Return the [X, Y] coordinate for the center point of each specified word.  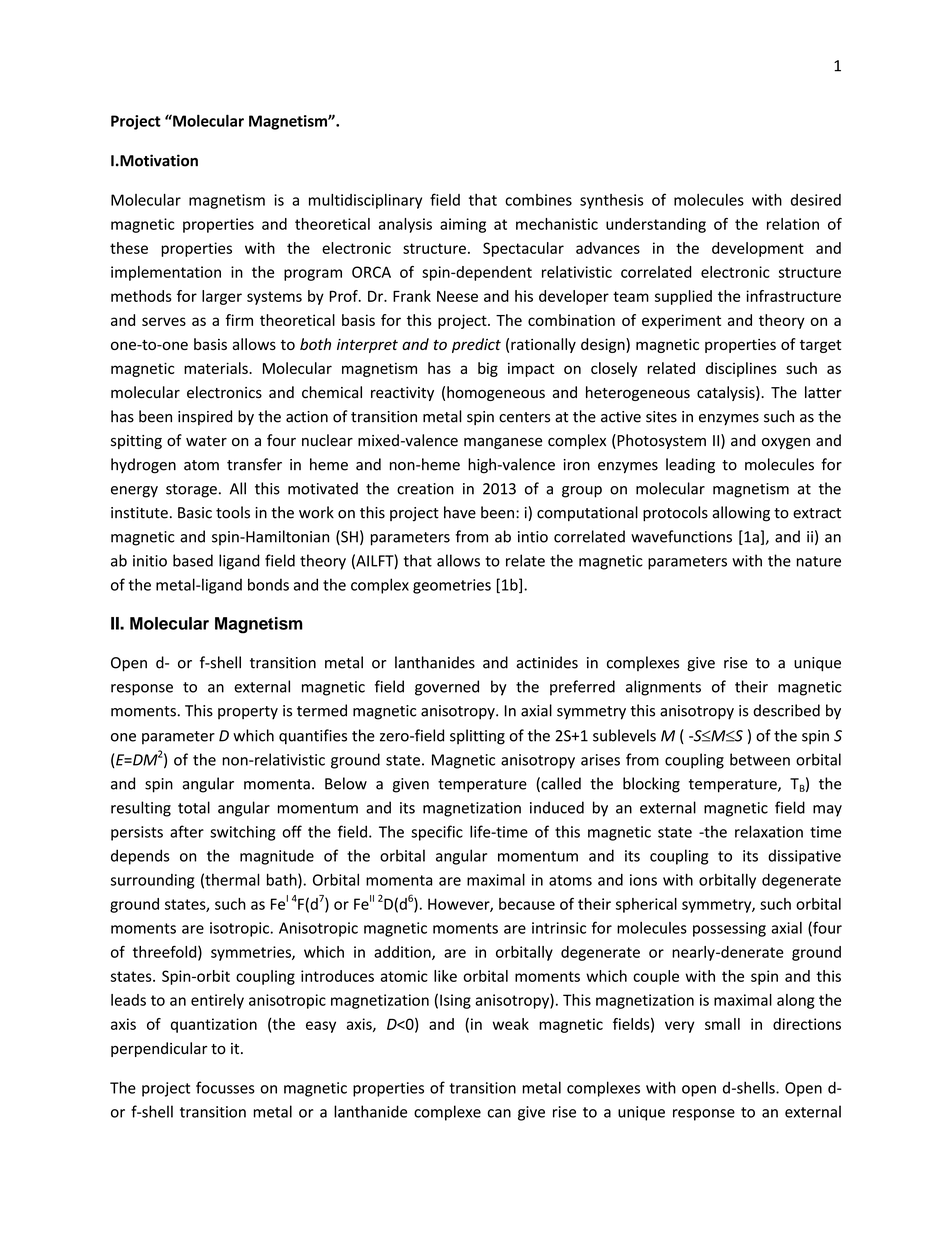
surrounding [152, 881]
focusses [225, 1087]
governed [447, 688]
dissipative [804, 857]
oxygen [786, 443]
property [248, 713]
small [722, 1024]
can [499, 1113]
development [758, 249]
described [786, 710]
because [527, 904]
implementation [166, 273]
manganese [503, 443]
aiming [463, 225]
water [206, 441]
